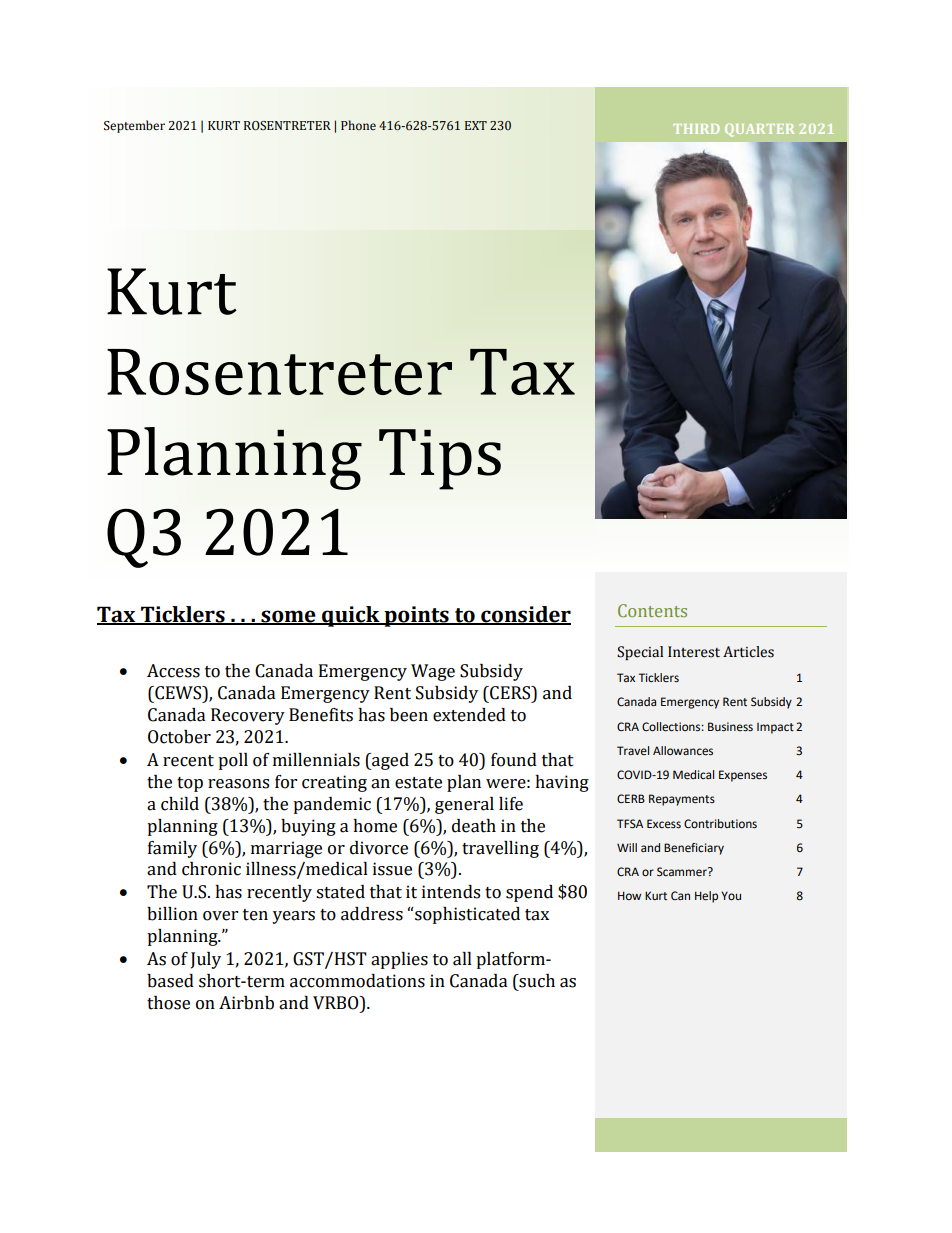  I want to click on points, so click(416, 616).
